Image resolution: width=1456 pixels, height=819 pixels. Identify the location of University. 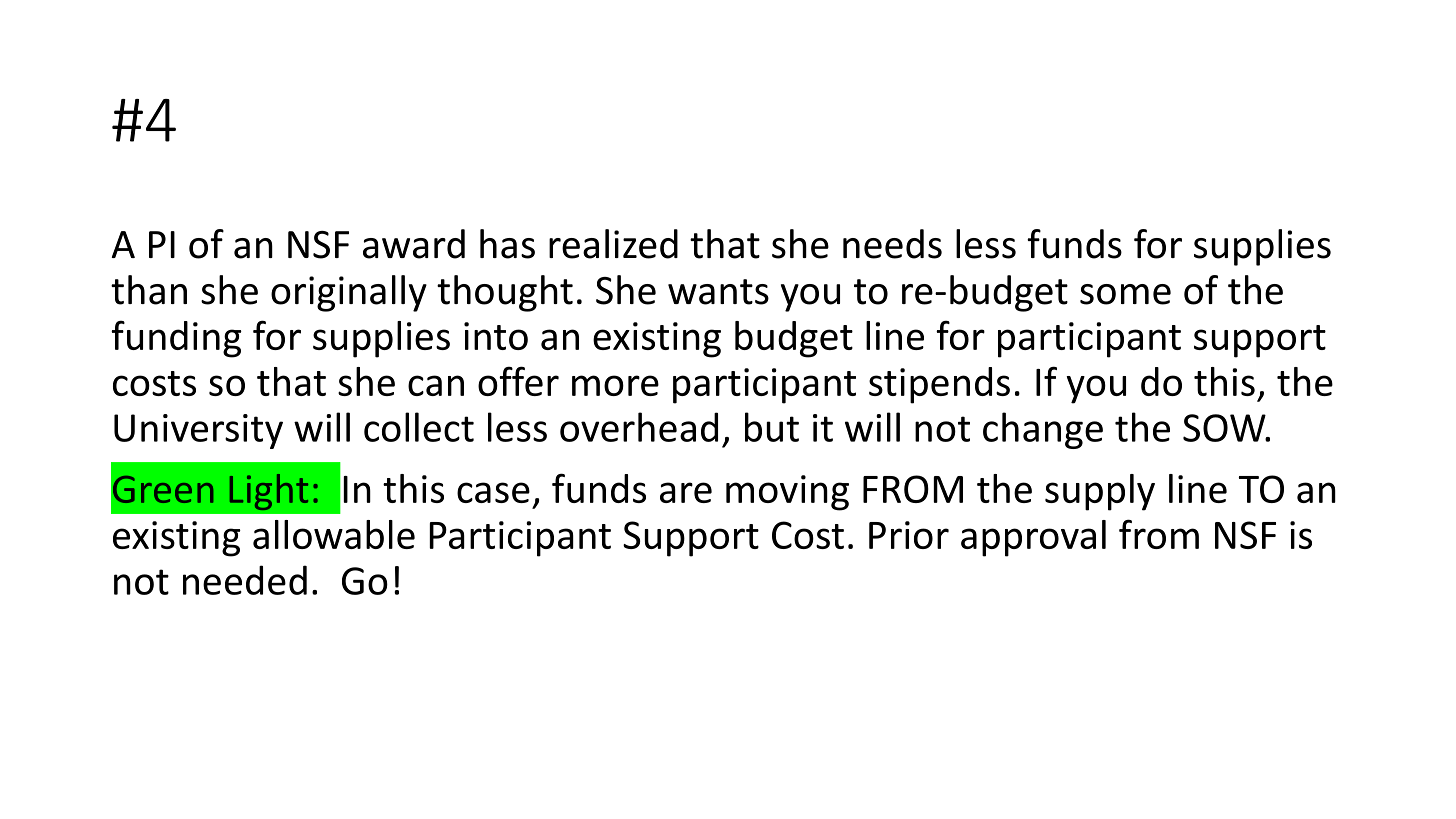
(198, 431).
